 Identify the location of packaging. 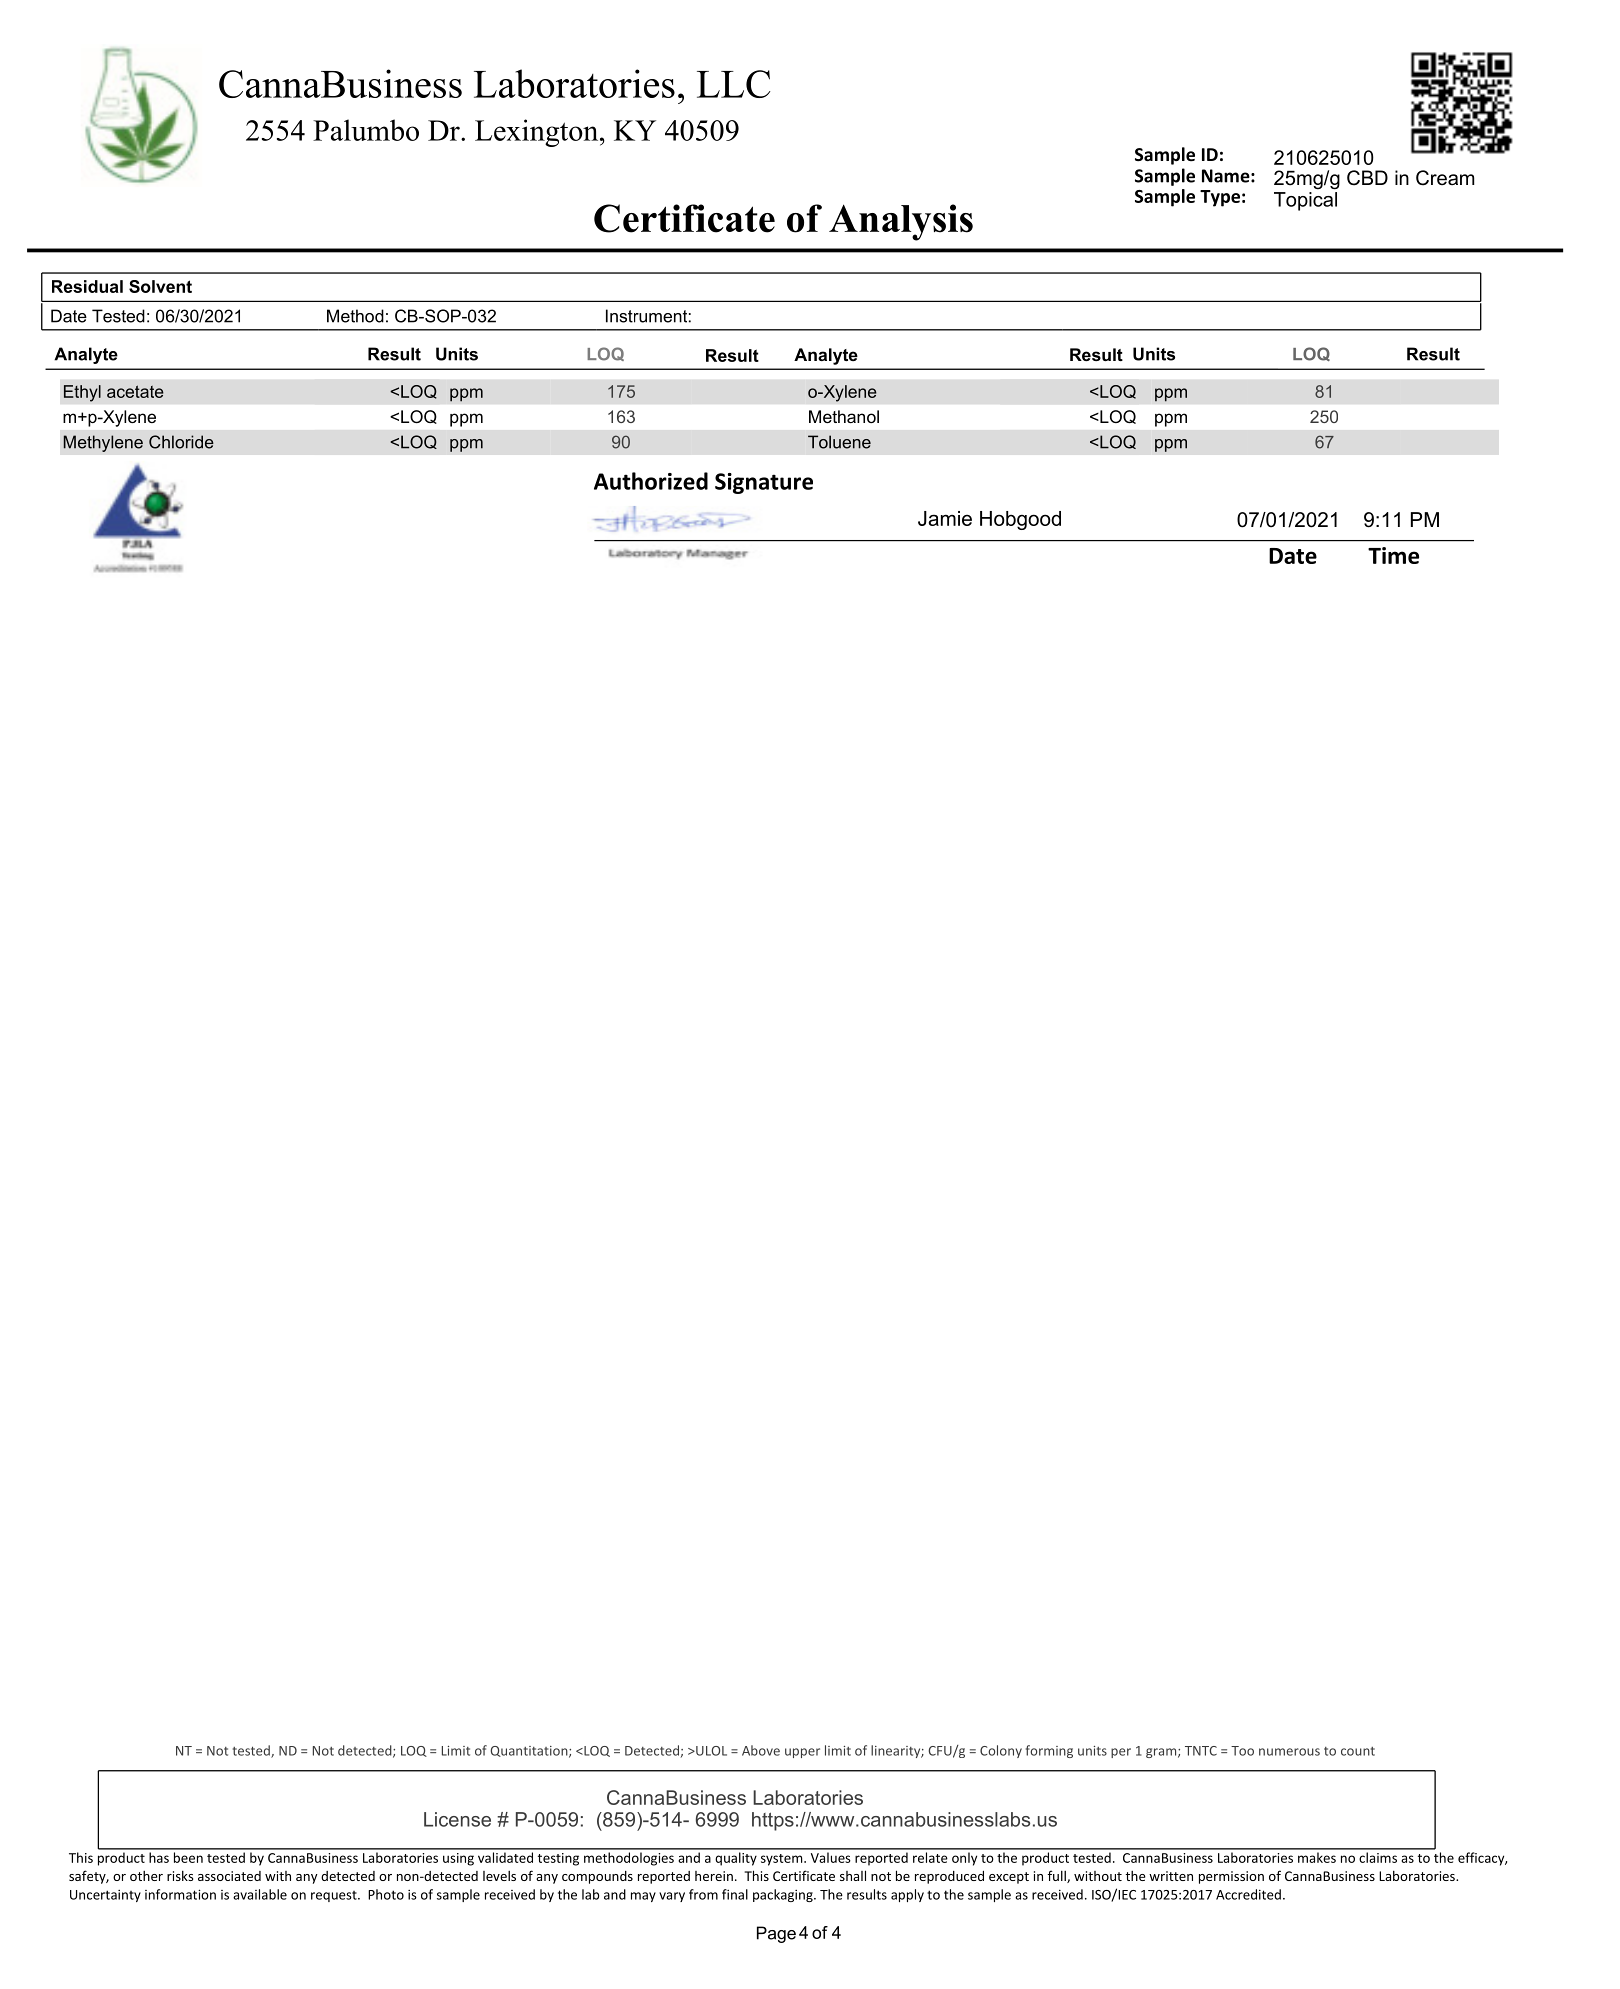
(784, 1895).
